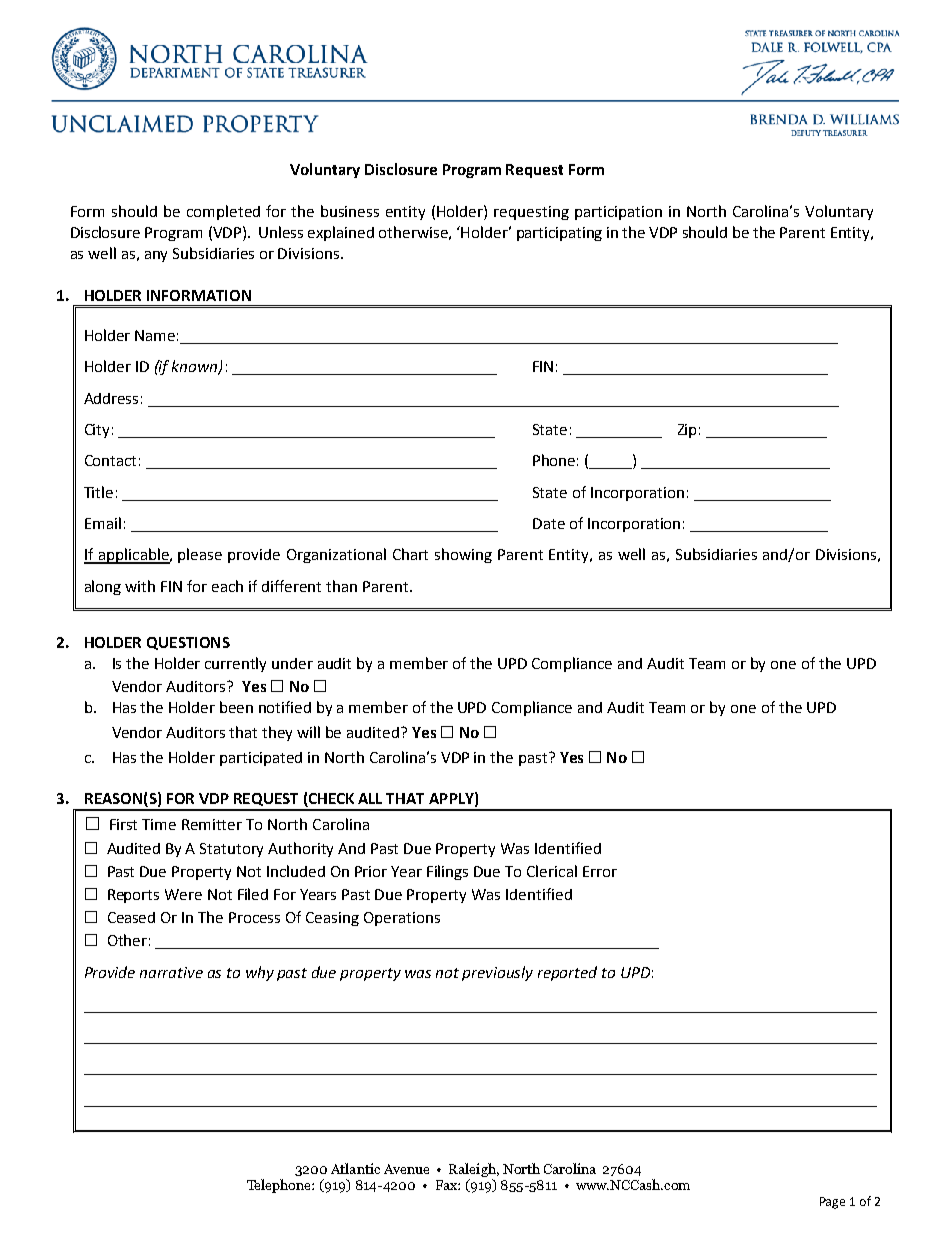 Image resolution: width=952 pixels, height=1233 pixels. What do you see at coordinates (406, 1169) in the screenshot?
I see `Avenue` at bounding box center [406, 1169].
